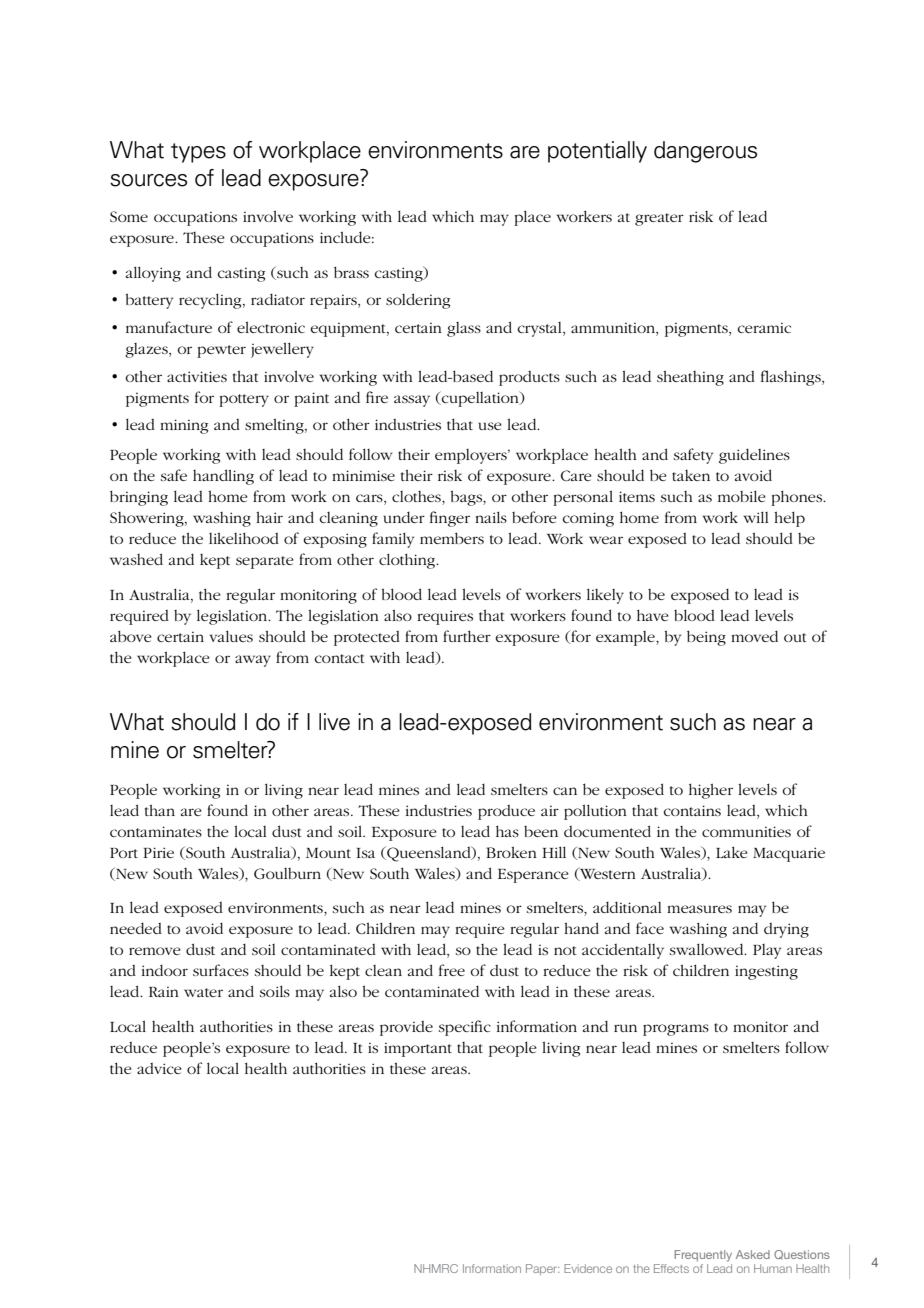 The image size is (924, 1308). I want to click on further, so click(467, 636).
